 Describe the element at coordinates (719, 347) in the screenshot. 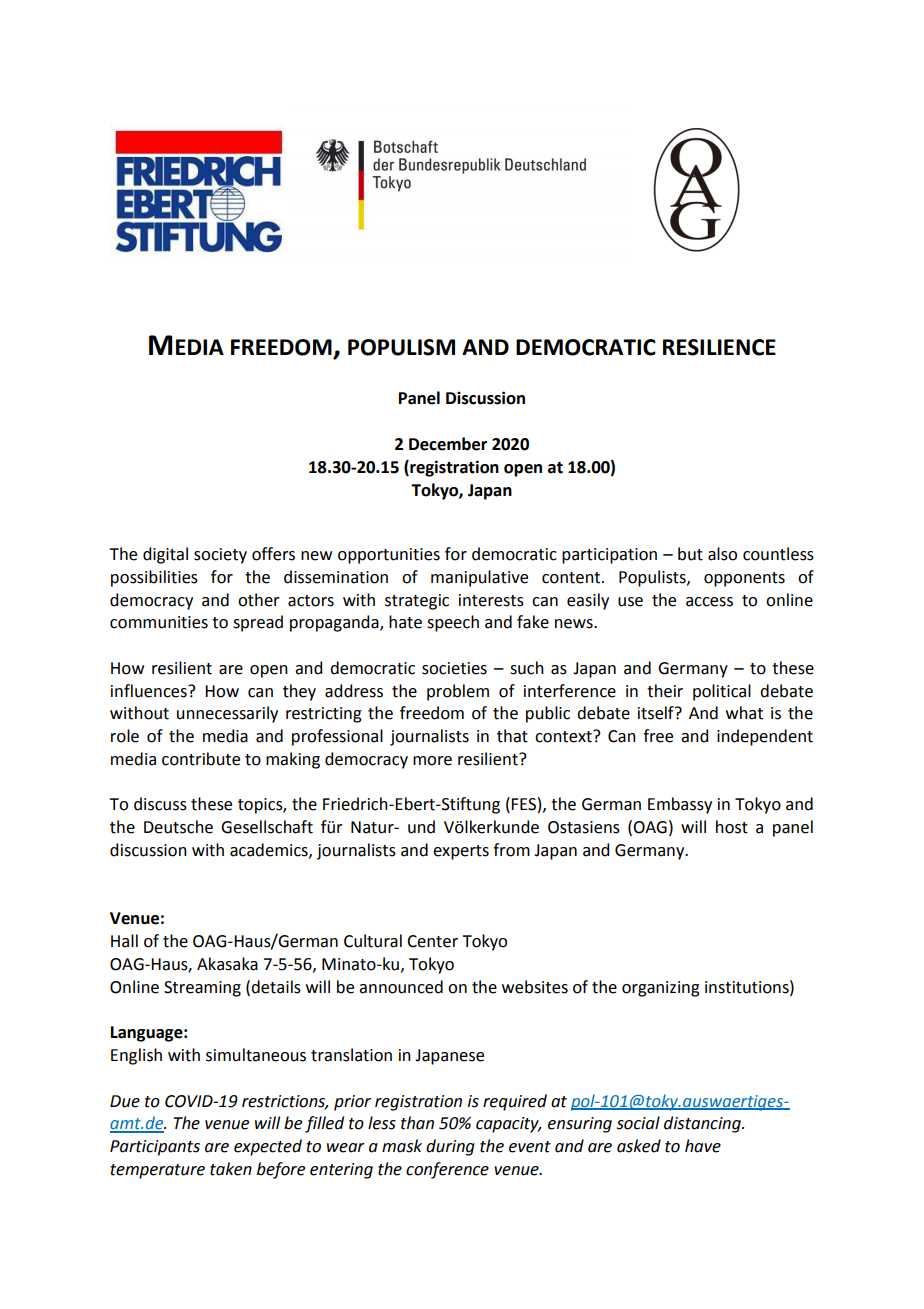

I see `RESILIENCE` at that location.
